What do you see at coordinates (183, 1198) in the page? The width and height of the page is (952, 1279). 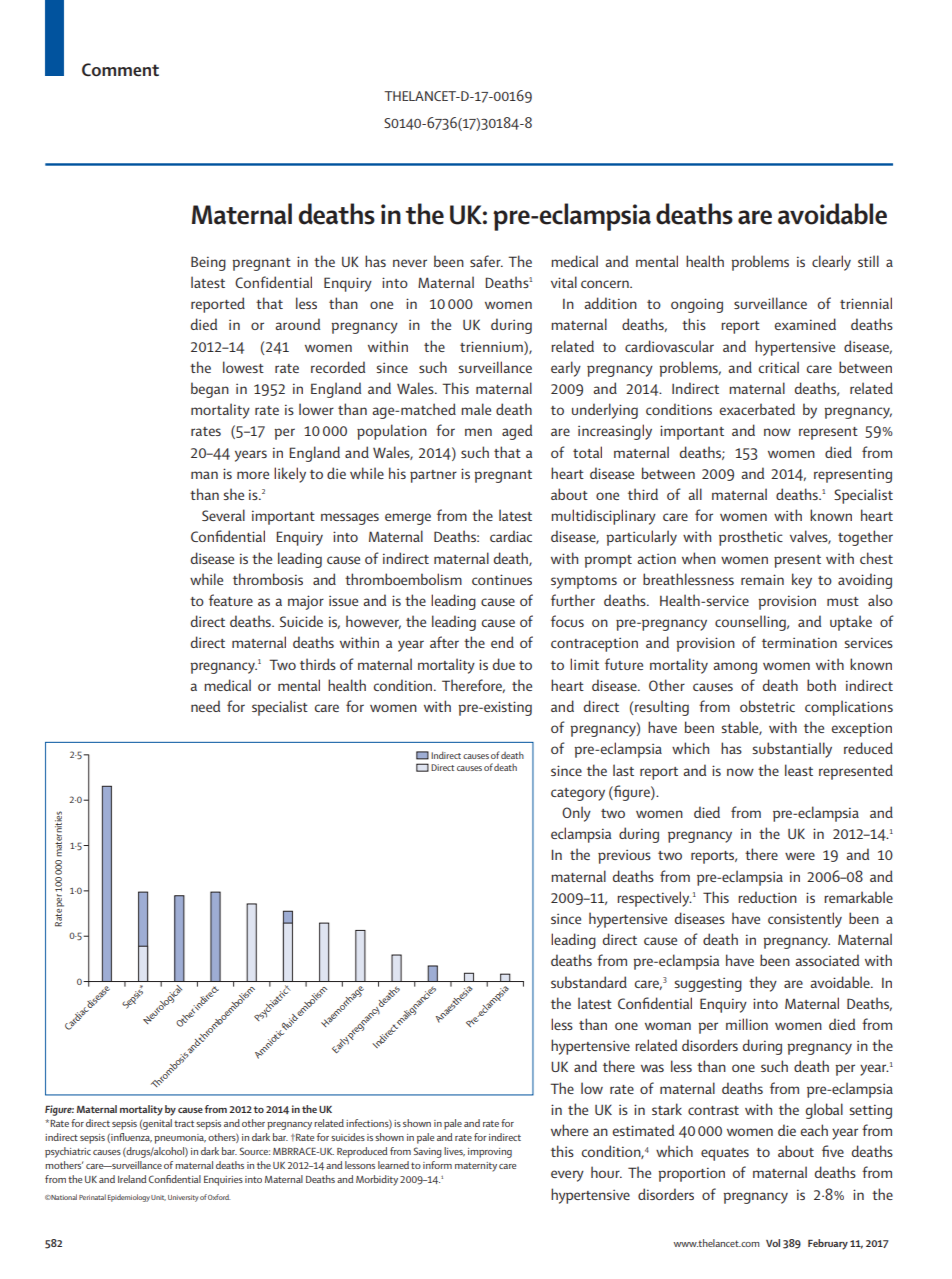 I see `University` at bounding box center [183, 1198].
